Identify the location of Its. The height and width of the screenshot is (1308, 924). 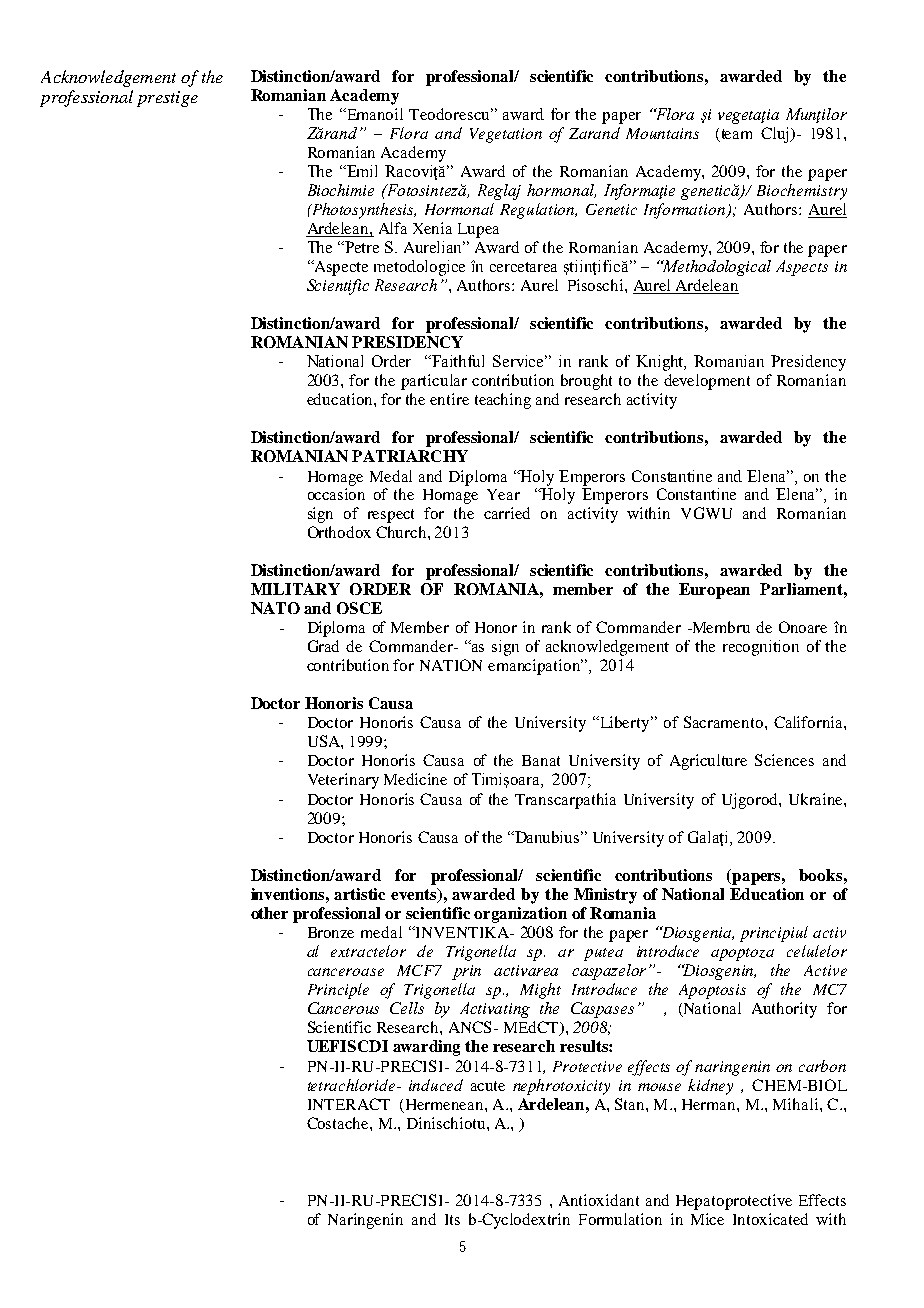
(452, 1219).
